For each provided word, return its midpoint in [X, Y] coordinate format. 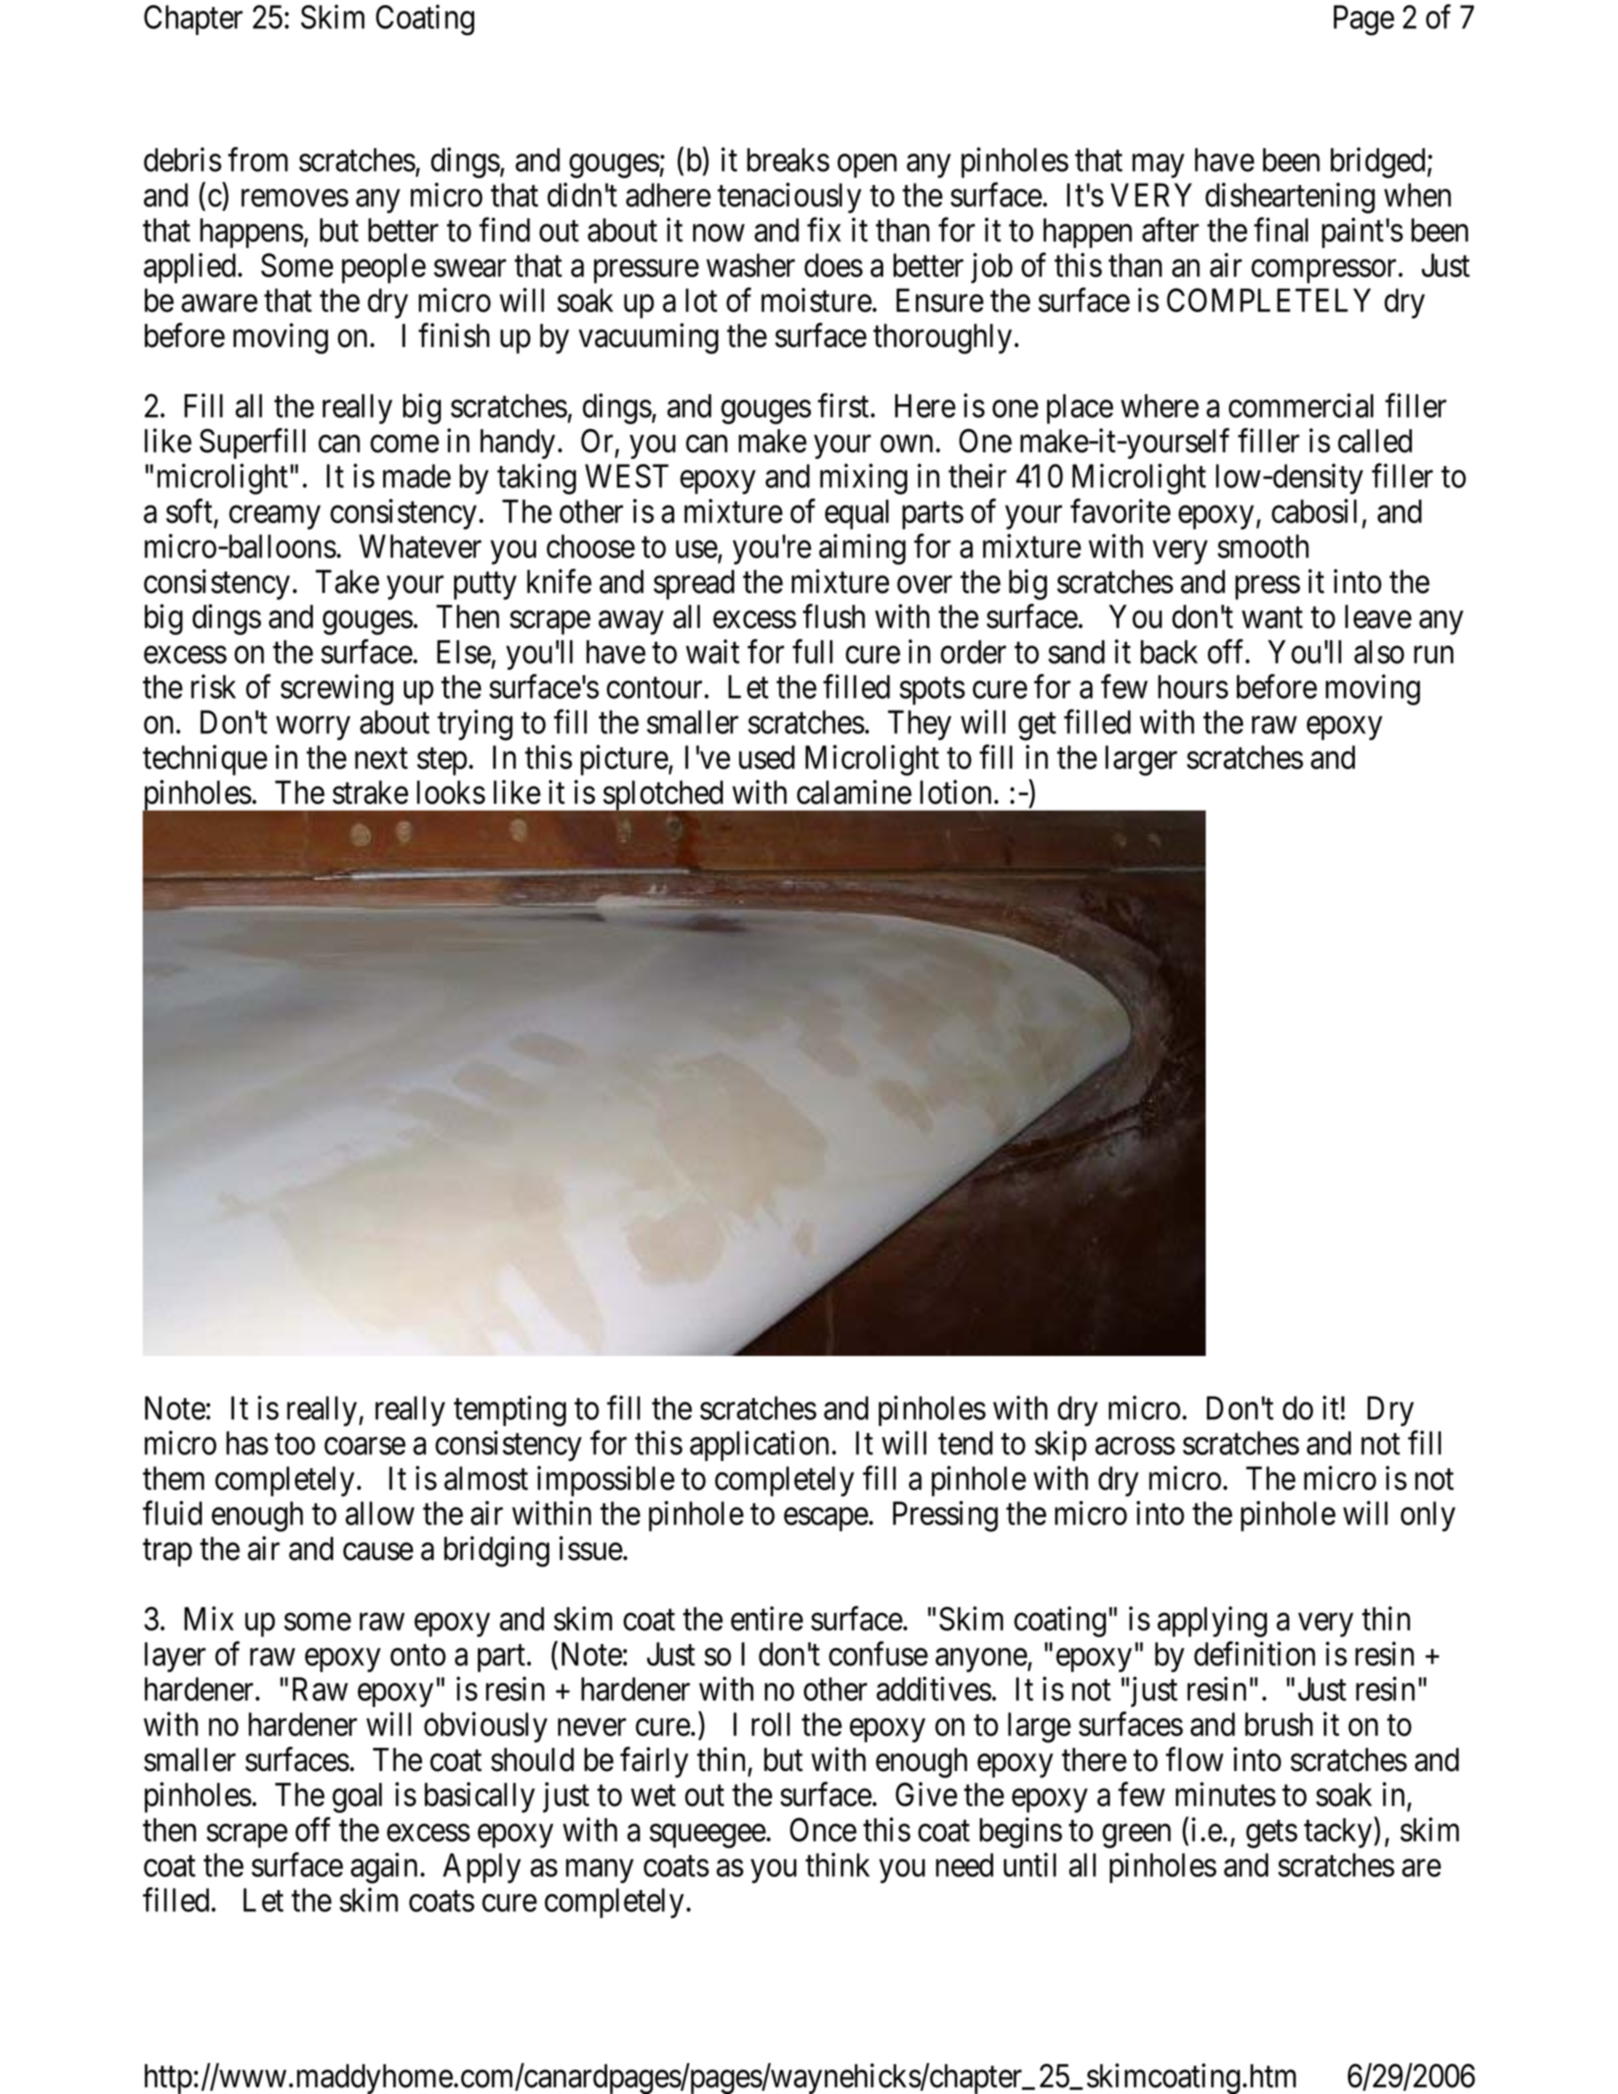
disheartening [1290, 198]
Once [823, 1830]
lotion [955, 792]
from [258, 159]
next [381, 758]
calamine [854, 792]
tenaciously [789, 197]
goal [357, 1798]
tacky [1338, 1833]
